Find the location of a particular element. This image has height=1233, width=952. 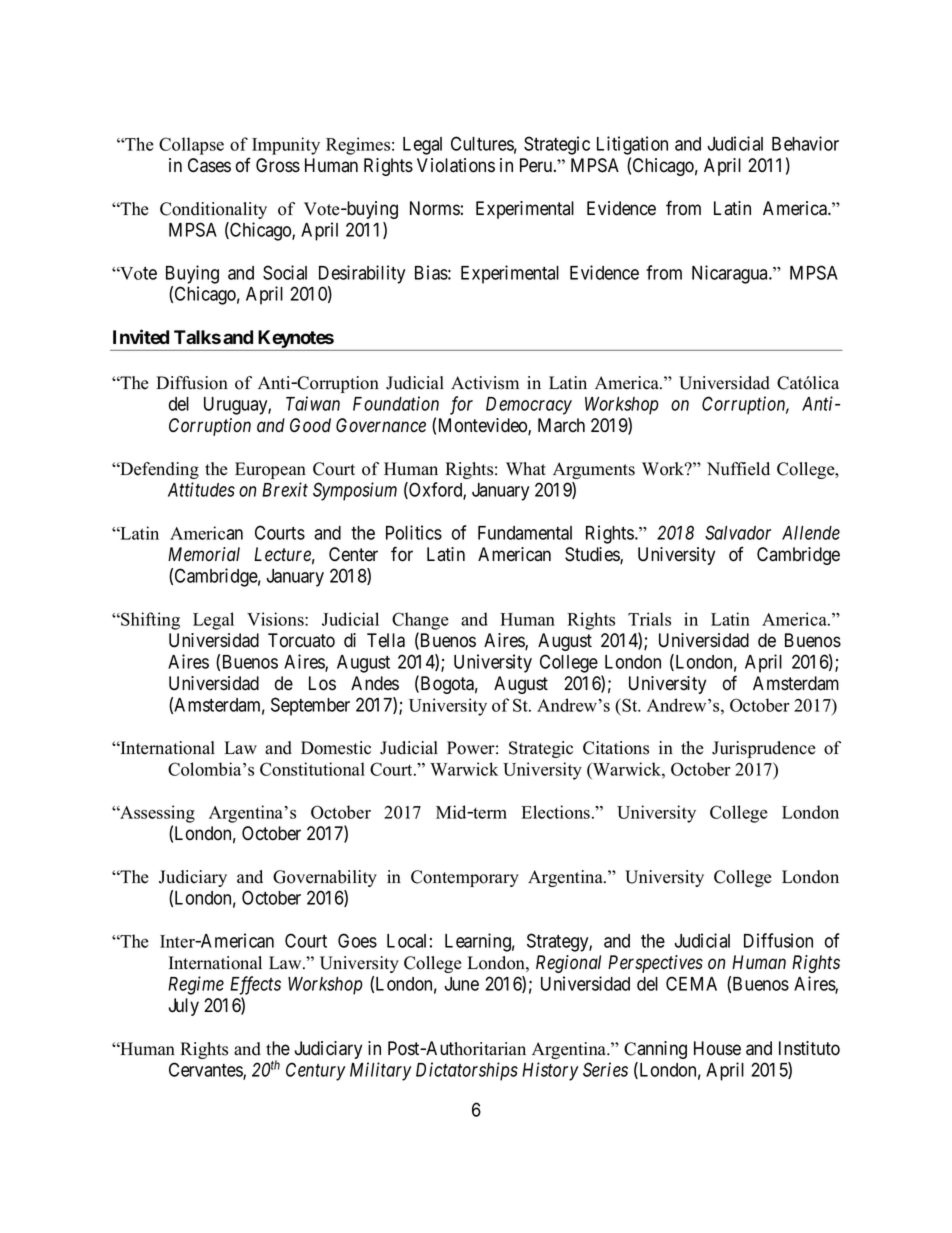

Cervantes is located at coordinates (206, 1071).
